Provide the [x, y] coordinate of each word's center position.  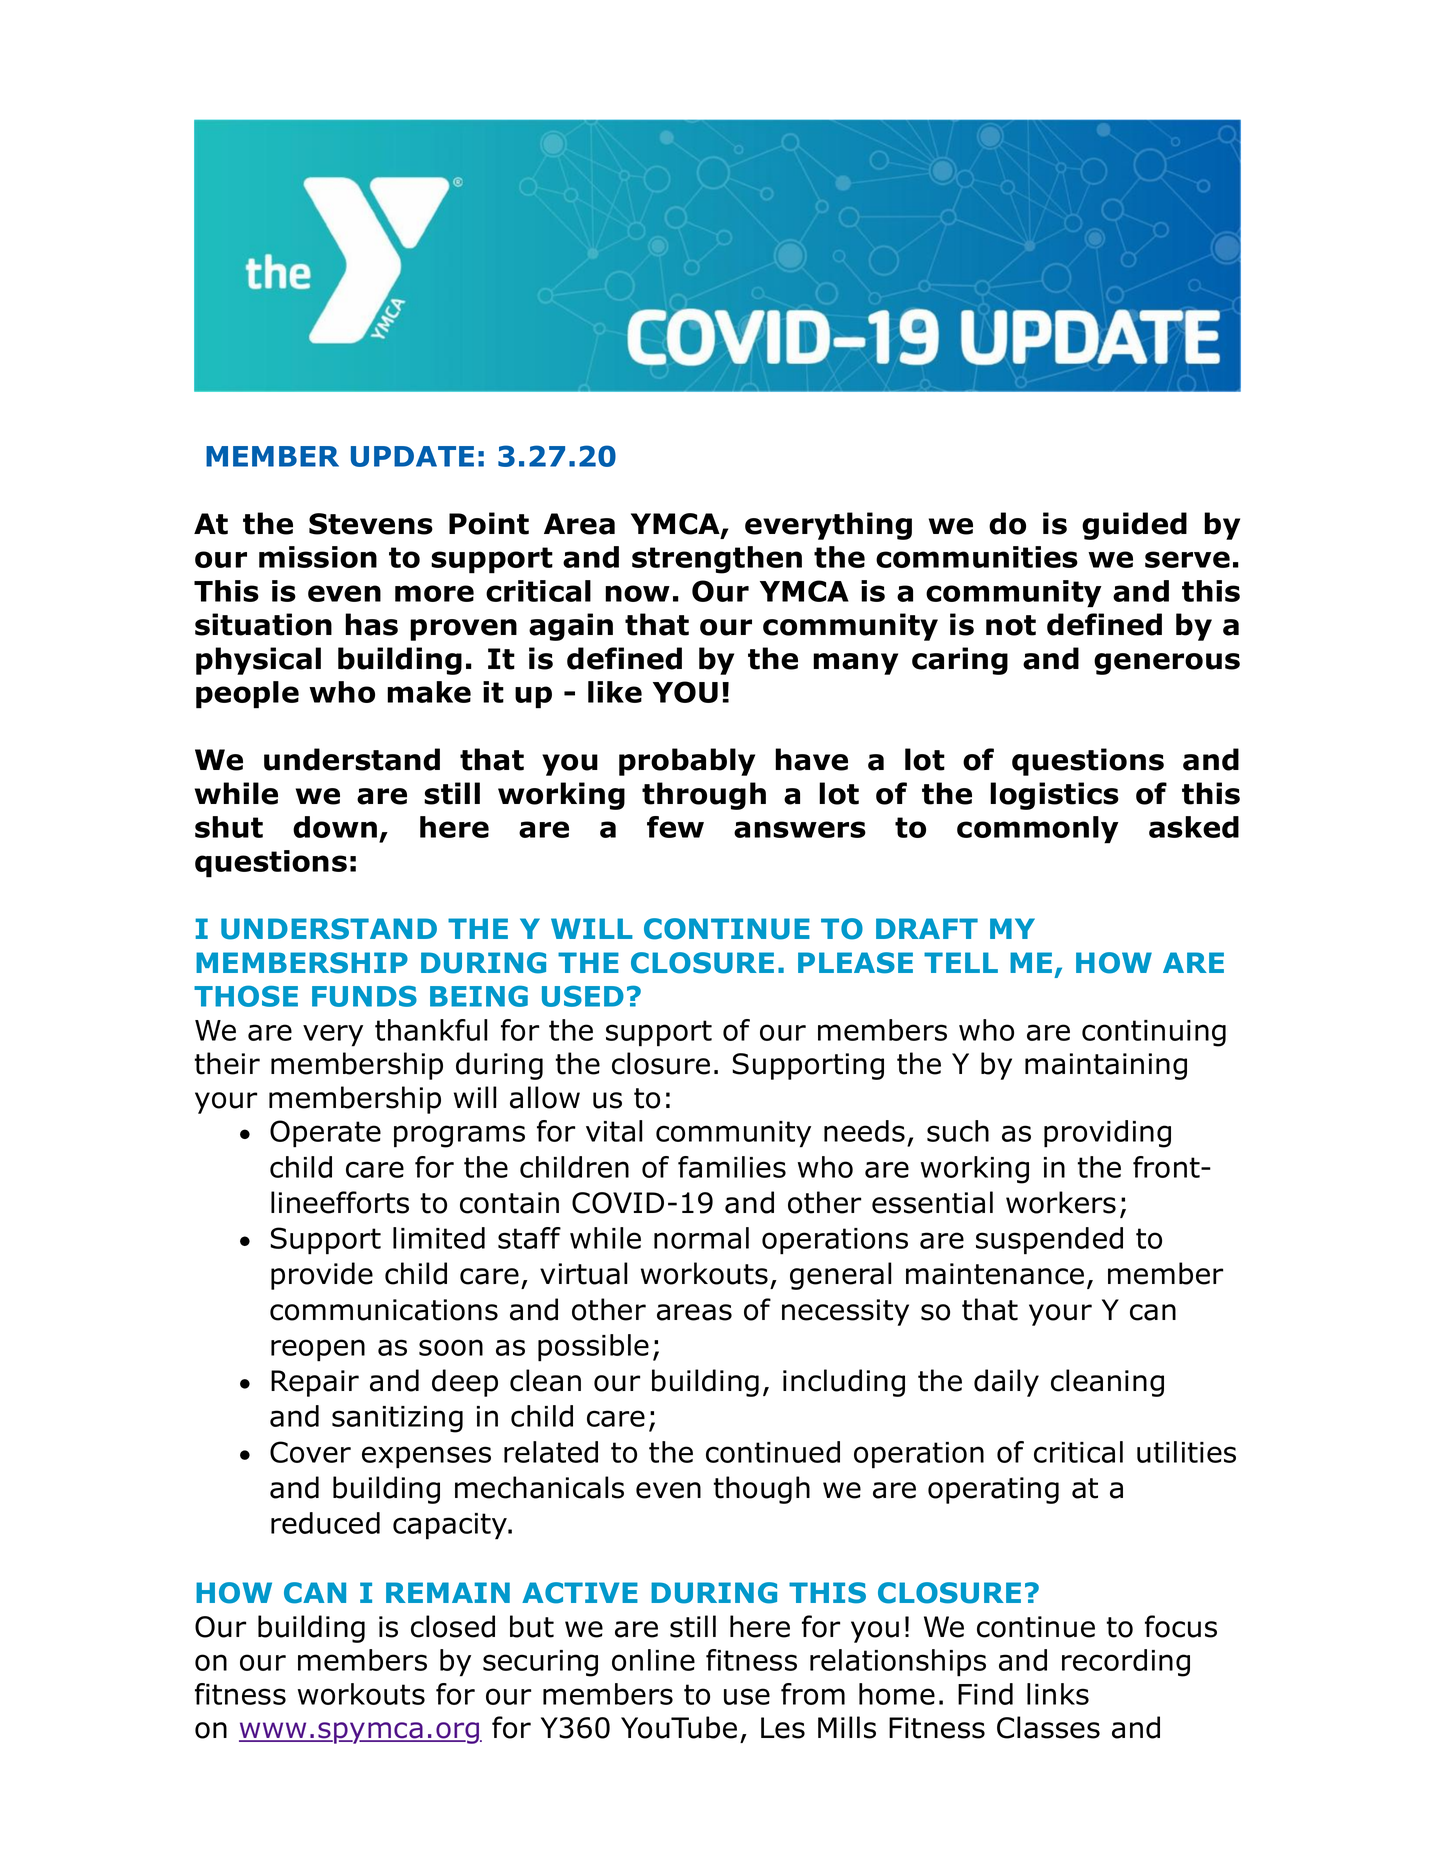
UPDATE [412, 456]
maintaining [1106, 1066]
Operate [325, 1134]
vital [614, 1131]
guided [1134, 526]
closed [453, 1626]
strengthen [717, 560]
